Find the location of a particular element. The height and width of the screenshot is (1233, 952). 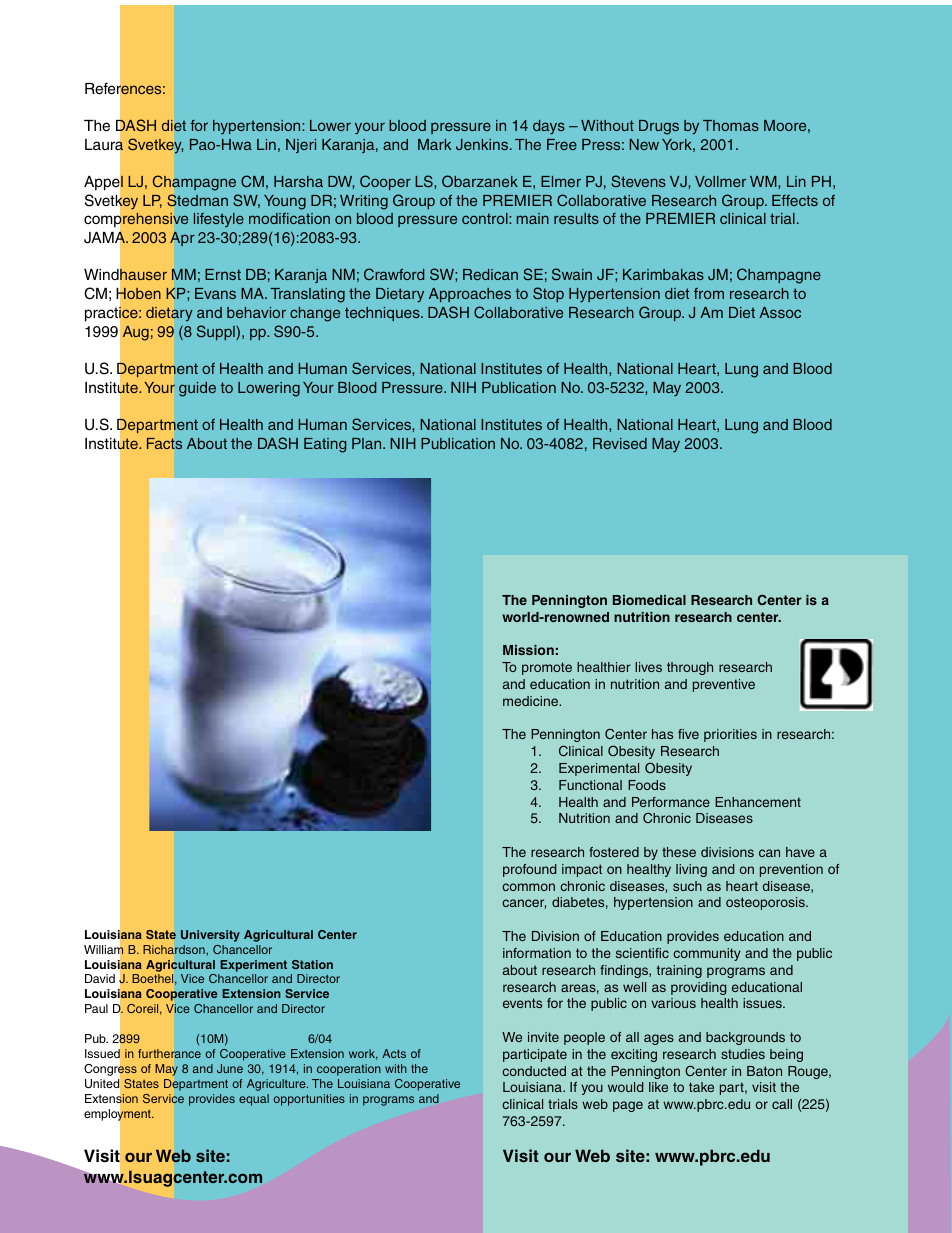

Mark is located at coordinates (434, 144).
